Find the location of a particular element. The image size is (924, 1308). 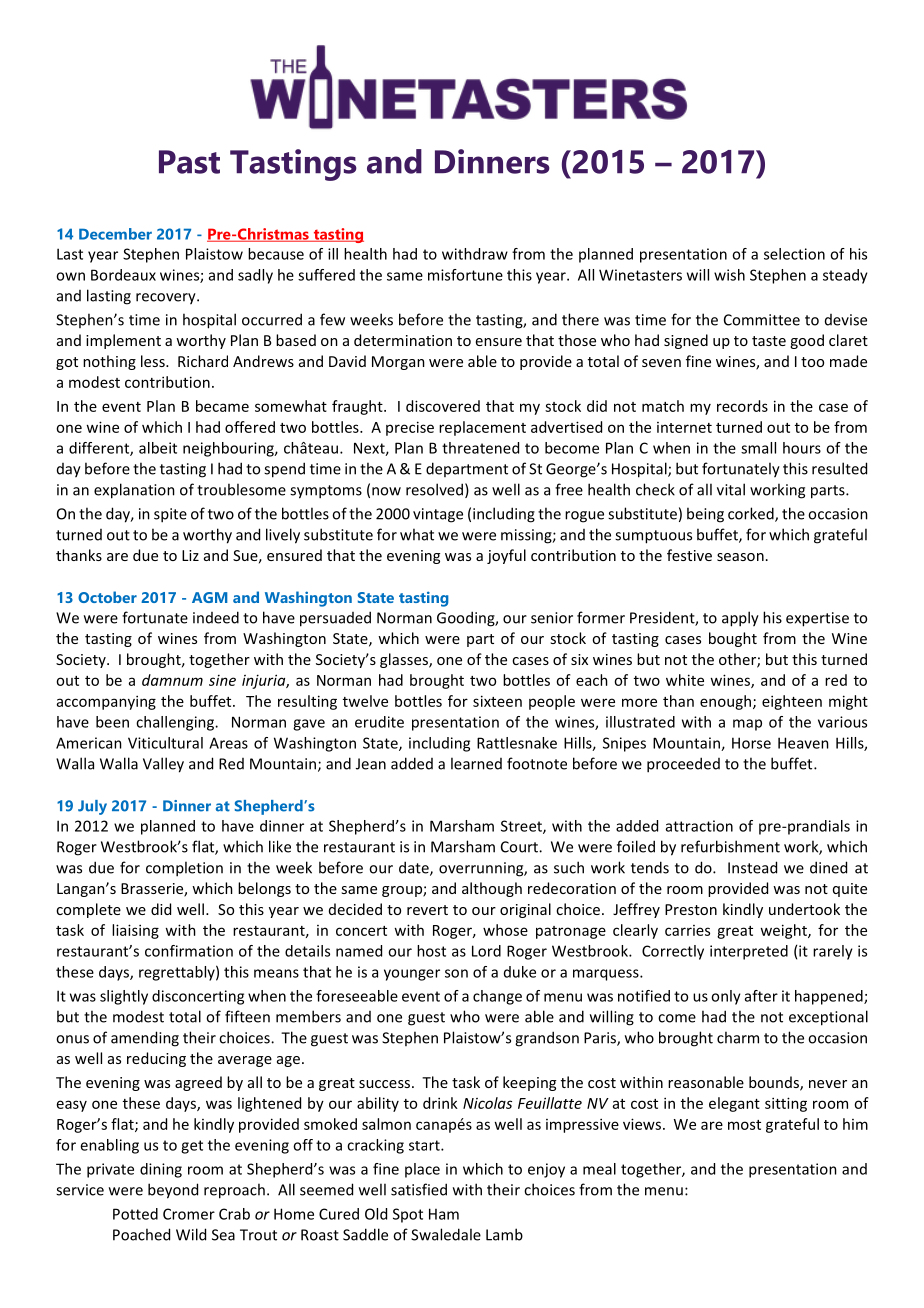

albeit is located at coordinates (158, 448).
